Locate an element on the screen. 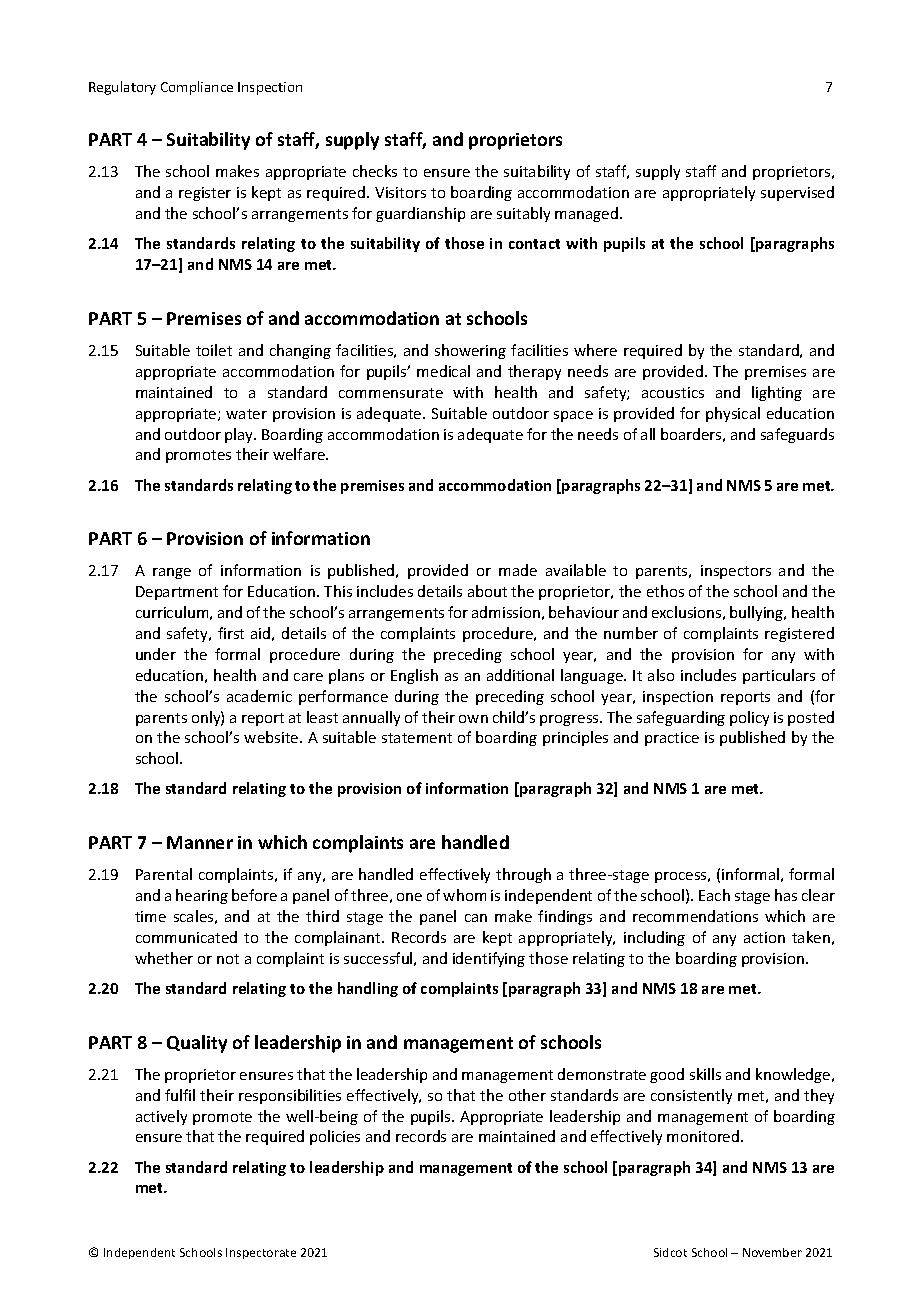 The height and width of the screenshot is (1308, 924). Visitors is located at coordinates (400, 192).
